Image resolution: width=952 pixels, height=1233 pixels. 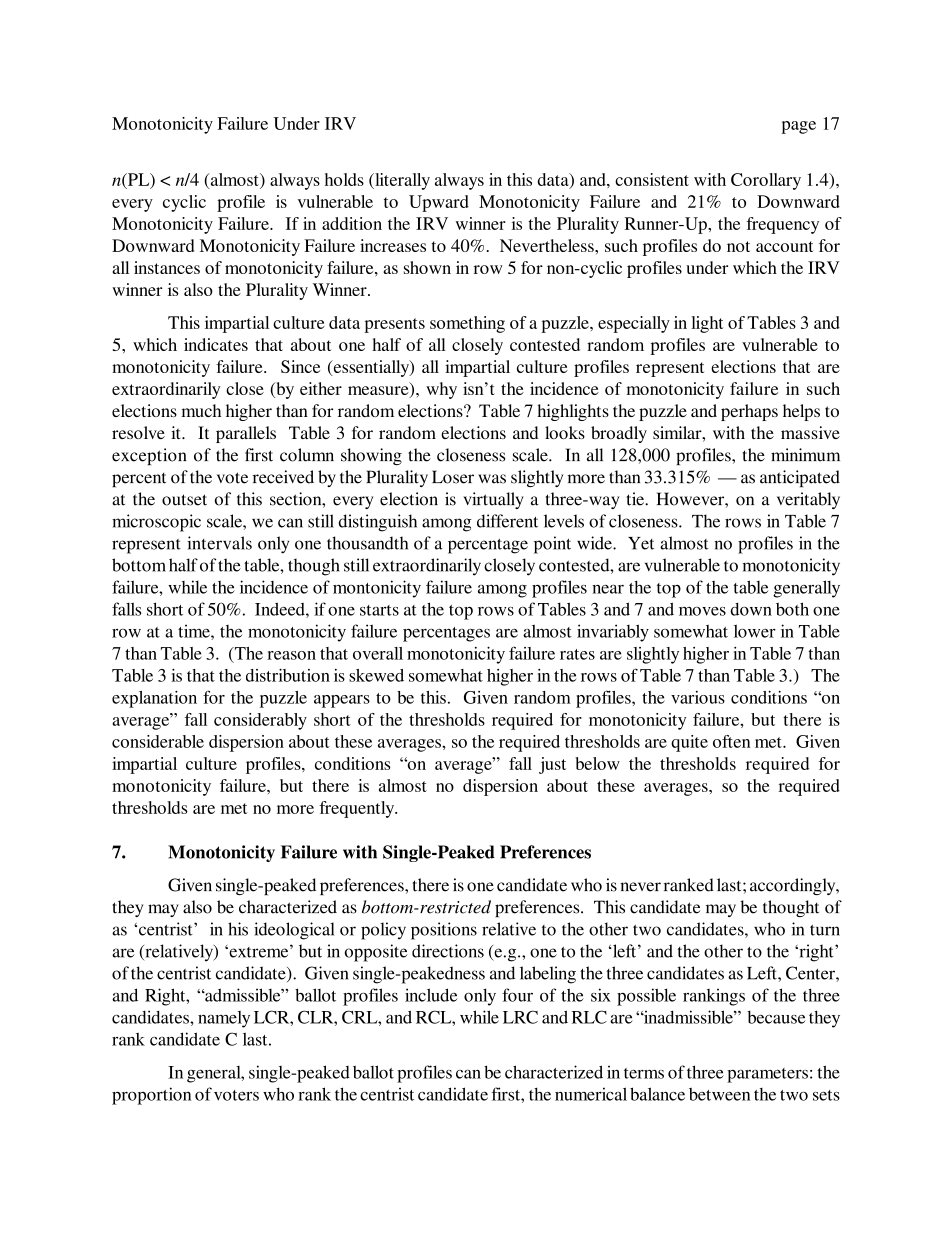 I want to click on Upward, so click(x=439, y=203).
